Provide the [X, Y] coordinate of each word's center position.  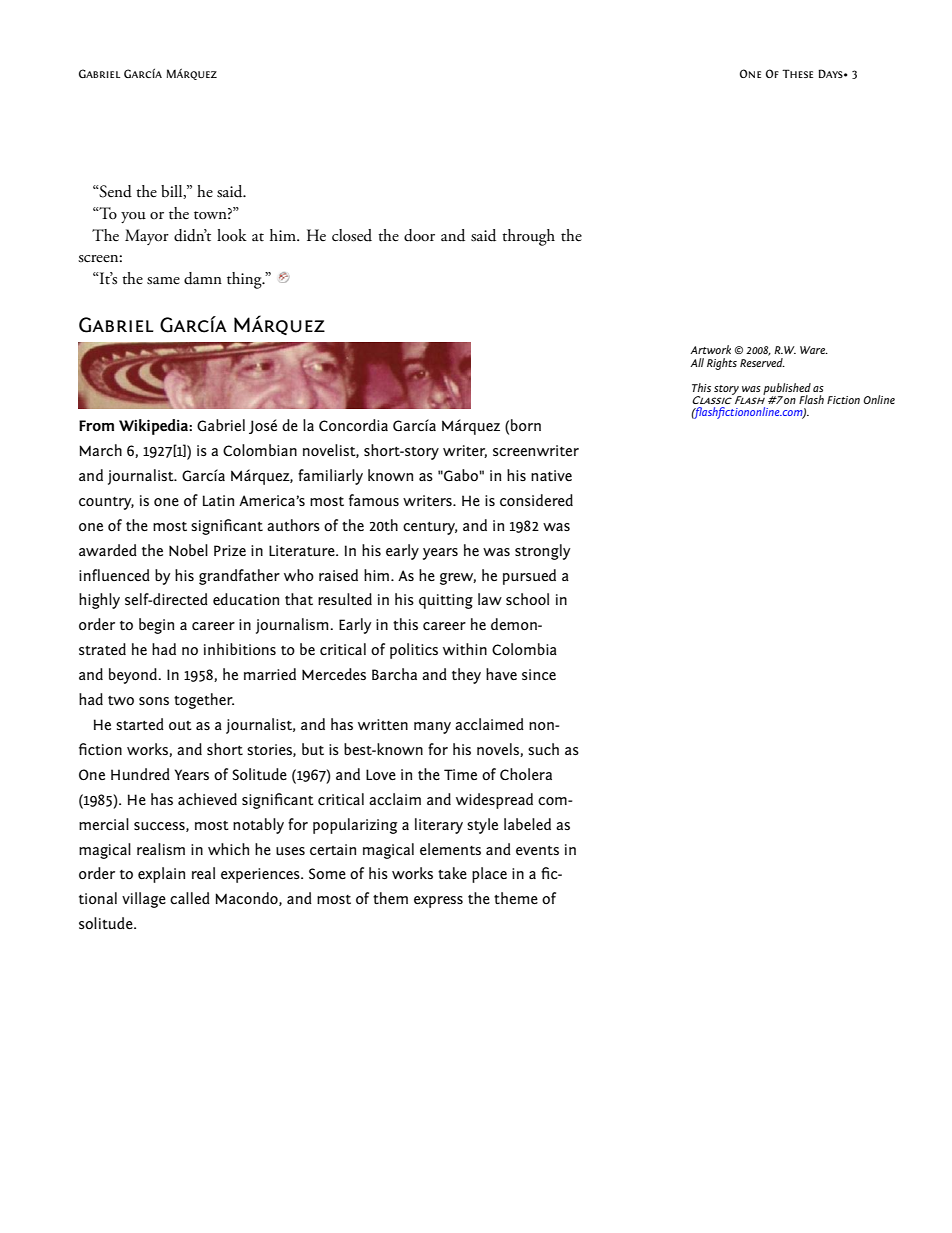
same [163, 281]
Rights [722, 364]
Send [115, 191]
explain [161, 875]
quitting [446, 601]
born [526, 425]
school [527, 599]
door [419, 235]
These [797, 73]
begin [156, 626]
